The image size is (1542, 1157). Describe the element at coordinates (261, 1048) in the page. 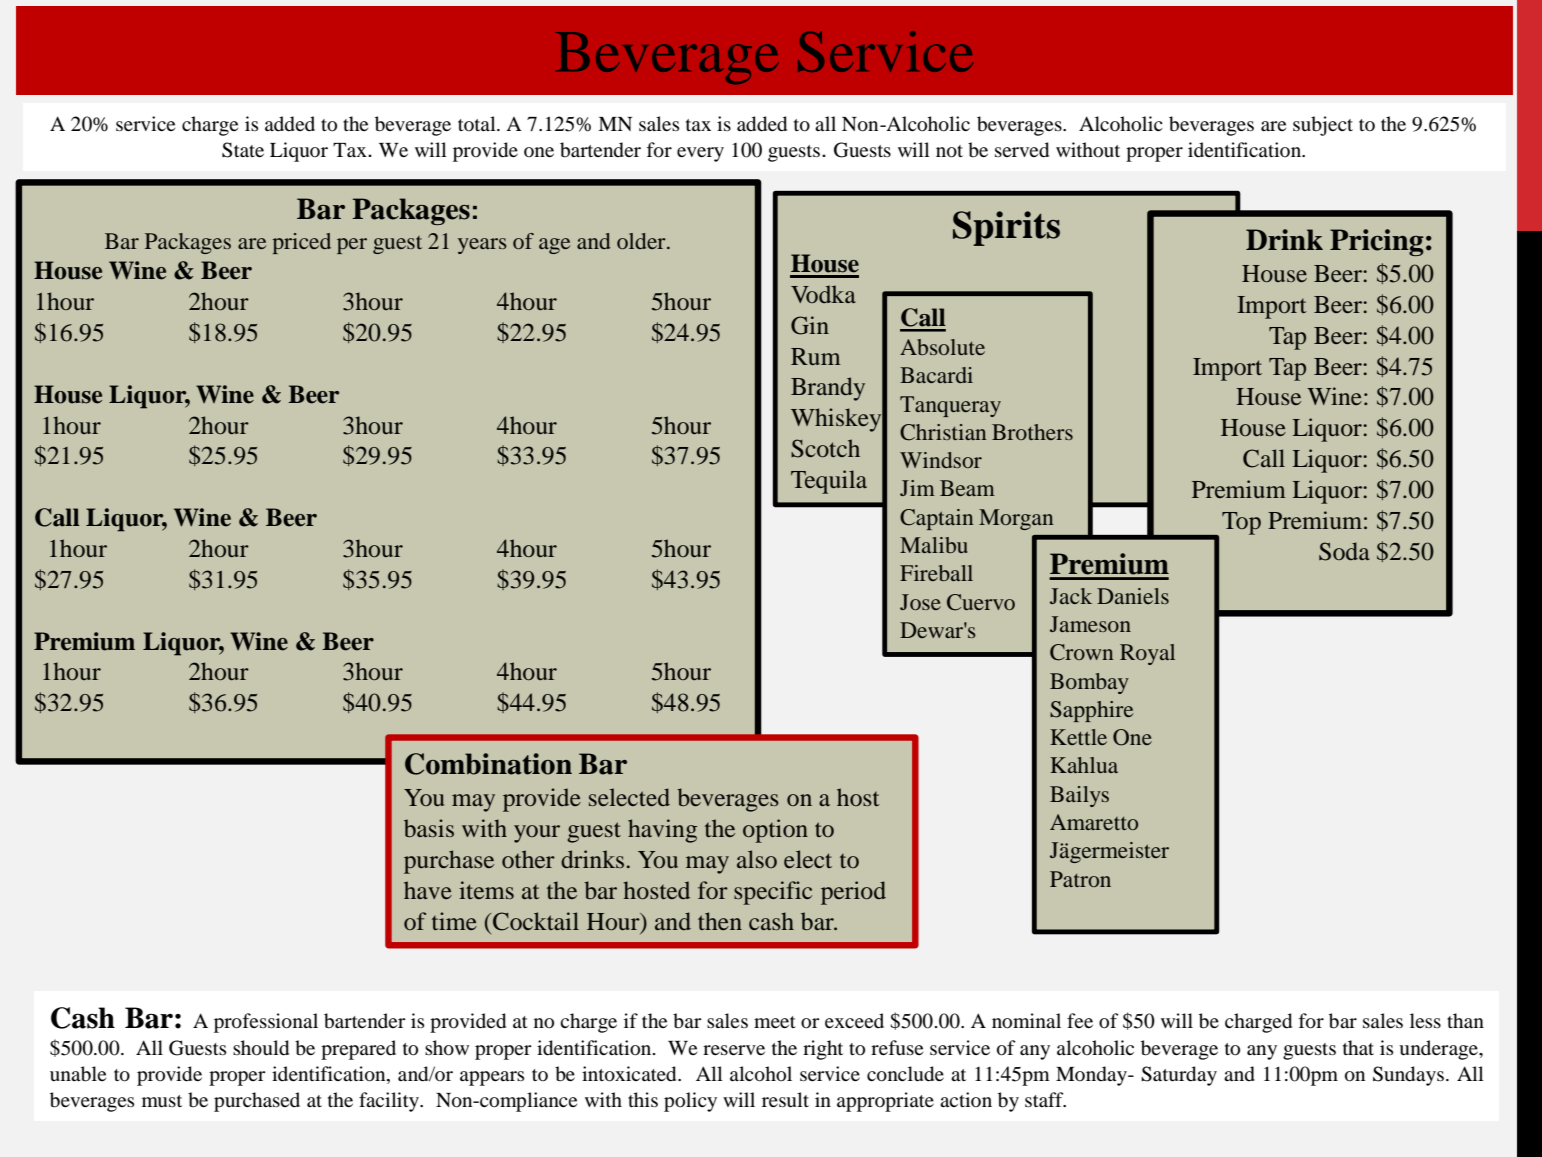

I see `should` at that location.
